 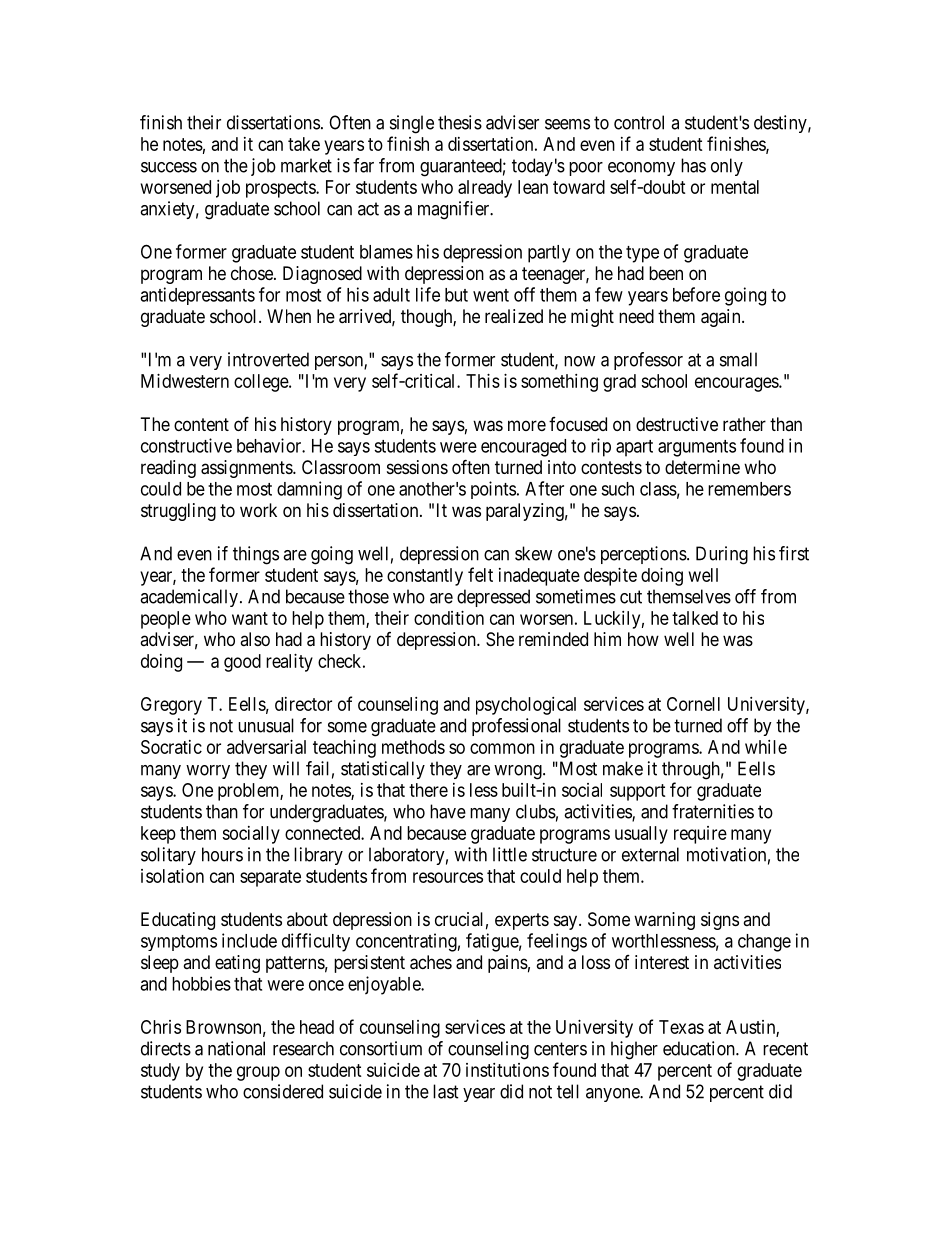 I want to click on thesis, so click(x=460, y=122).
